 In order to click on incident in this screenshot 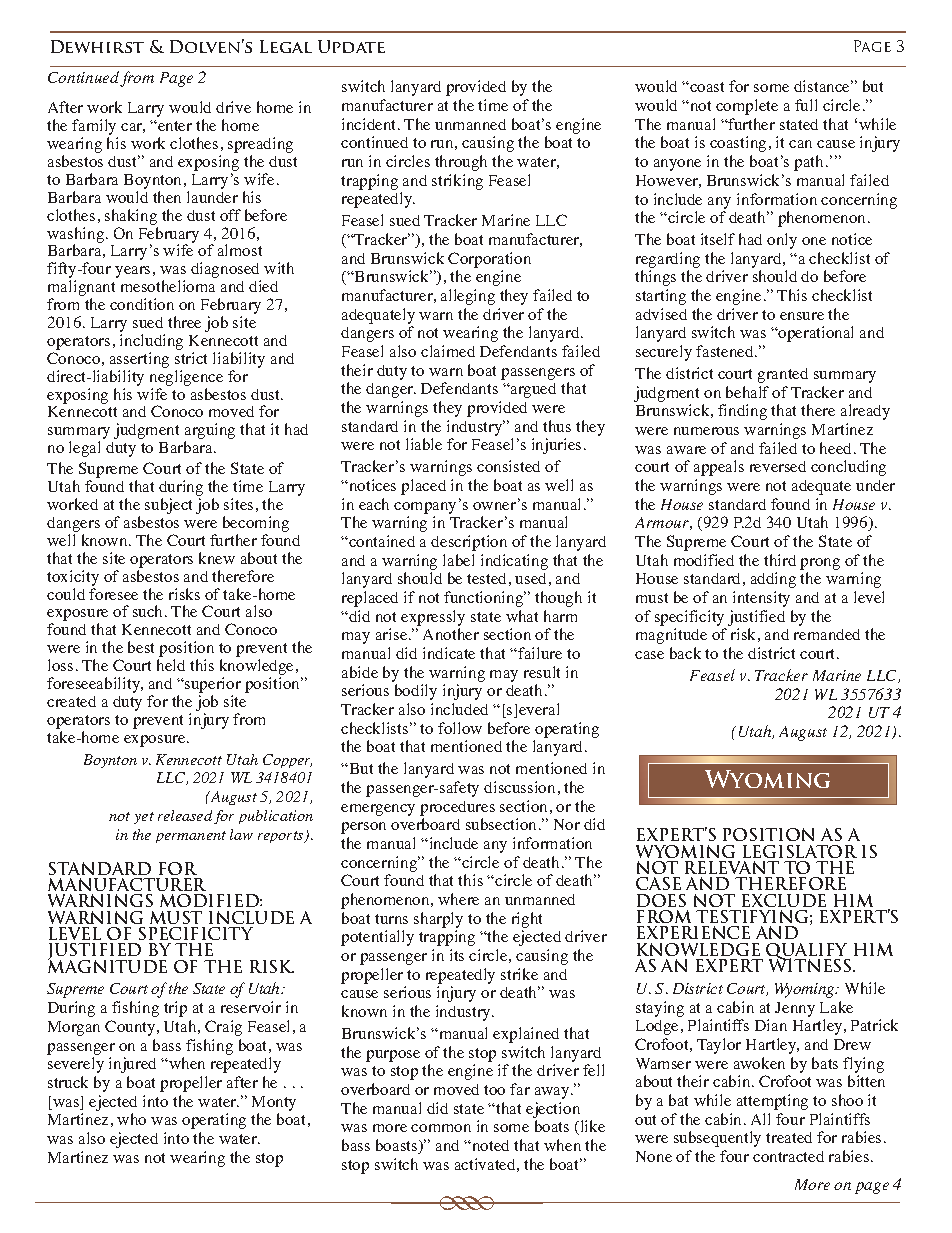, I will do `click(370, 124)`.
